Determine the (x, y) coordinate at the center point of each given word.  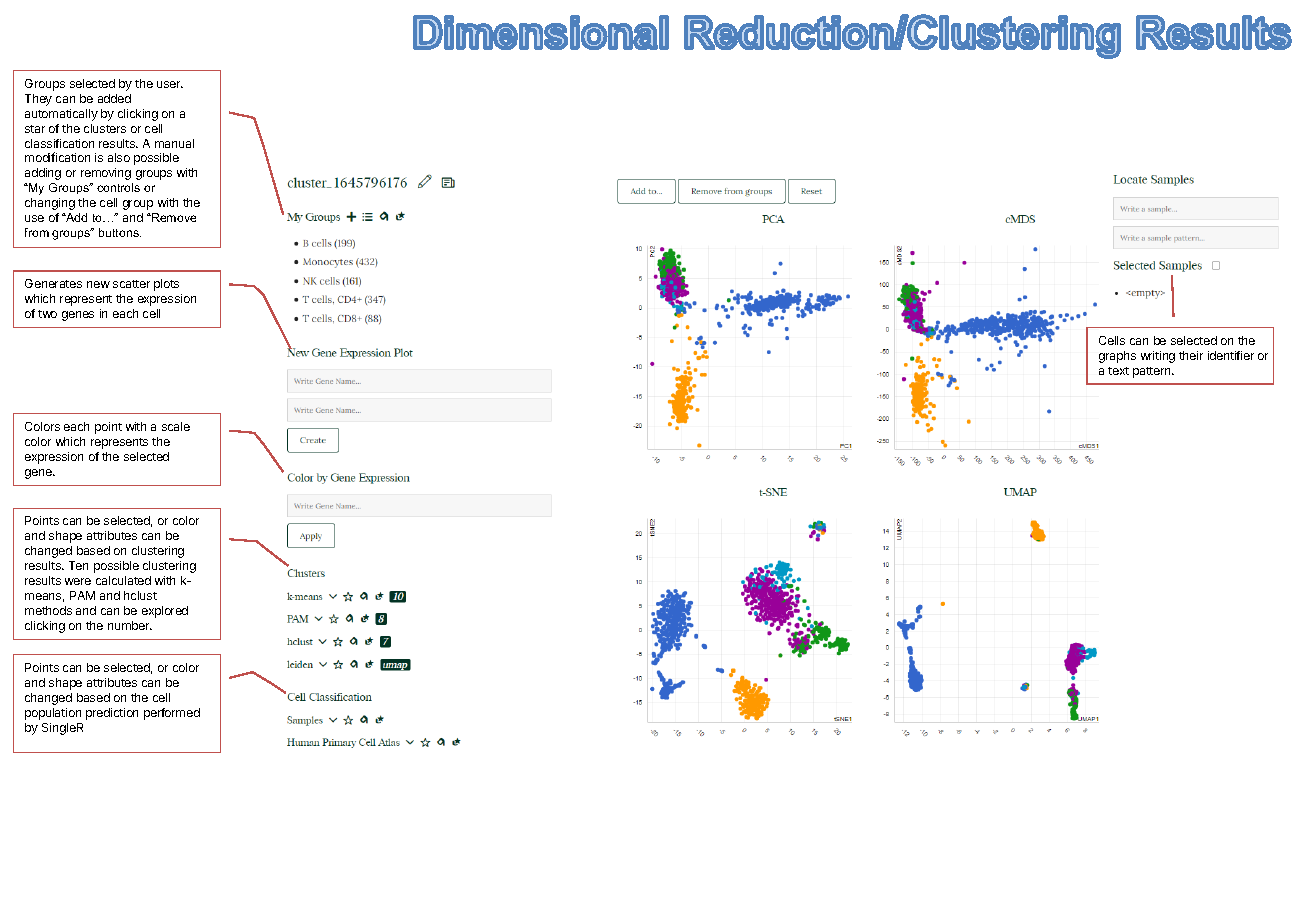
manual (174, 143)
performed (172, 714)
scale (176, 426)
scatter (131, 284)
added (114, 98)
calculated (123, 580)
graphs (1117, 357)
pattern (1153, 372)
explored (165, 612)
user (170, 84)
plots (166, 285)
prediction (112, 714)
